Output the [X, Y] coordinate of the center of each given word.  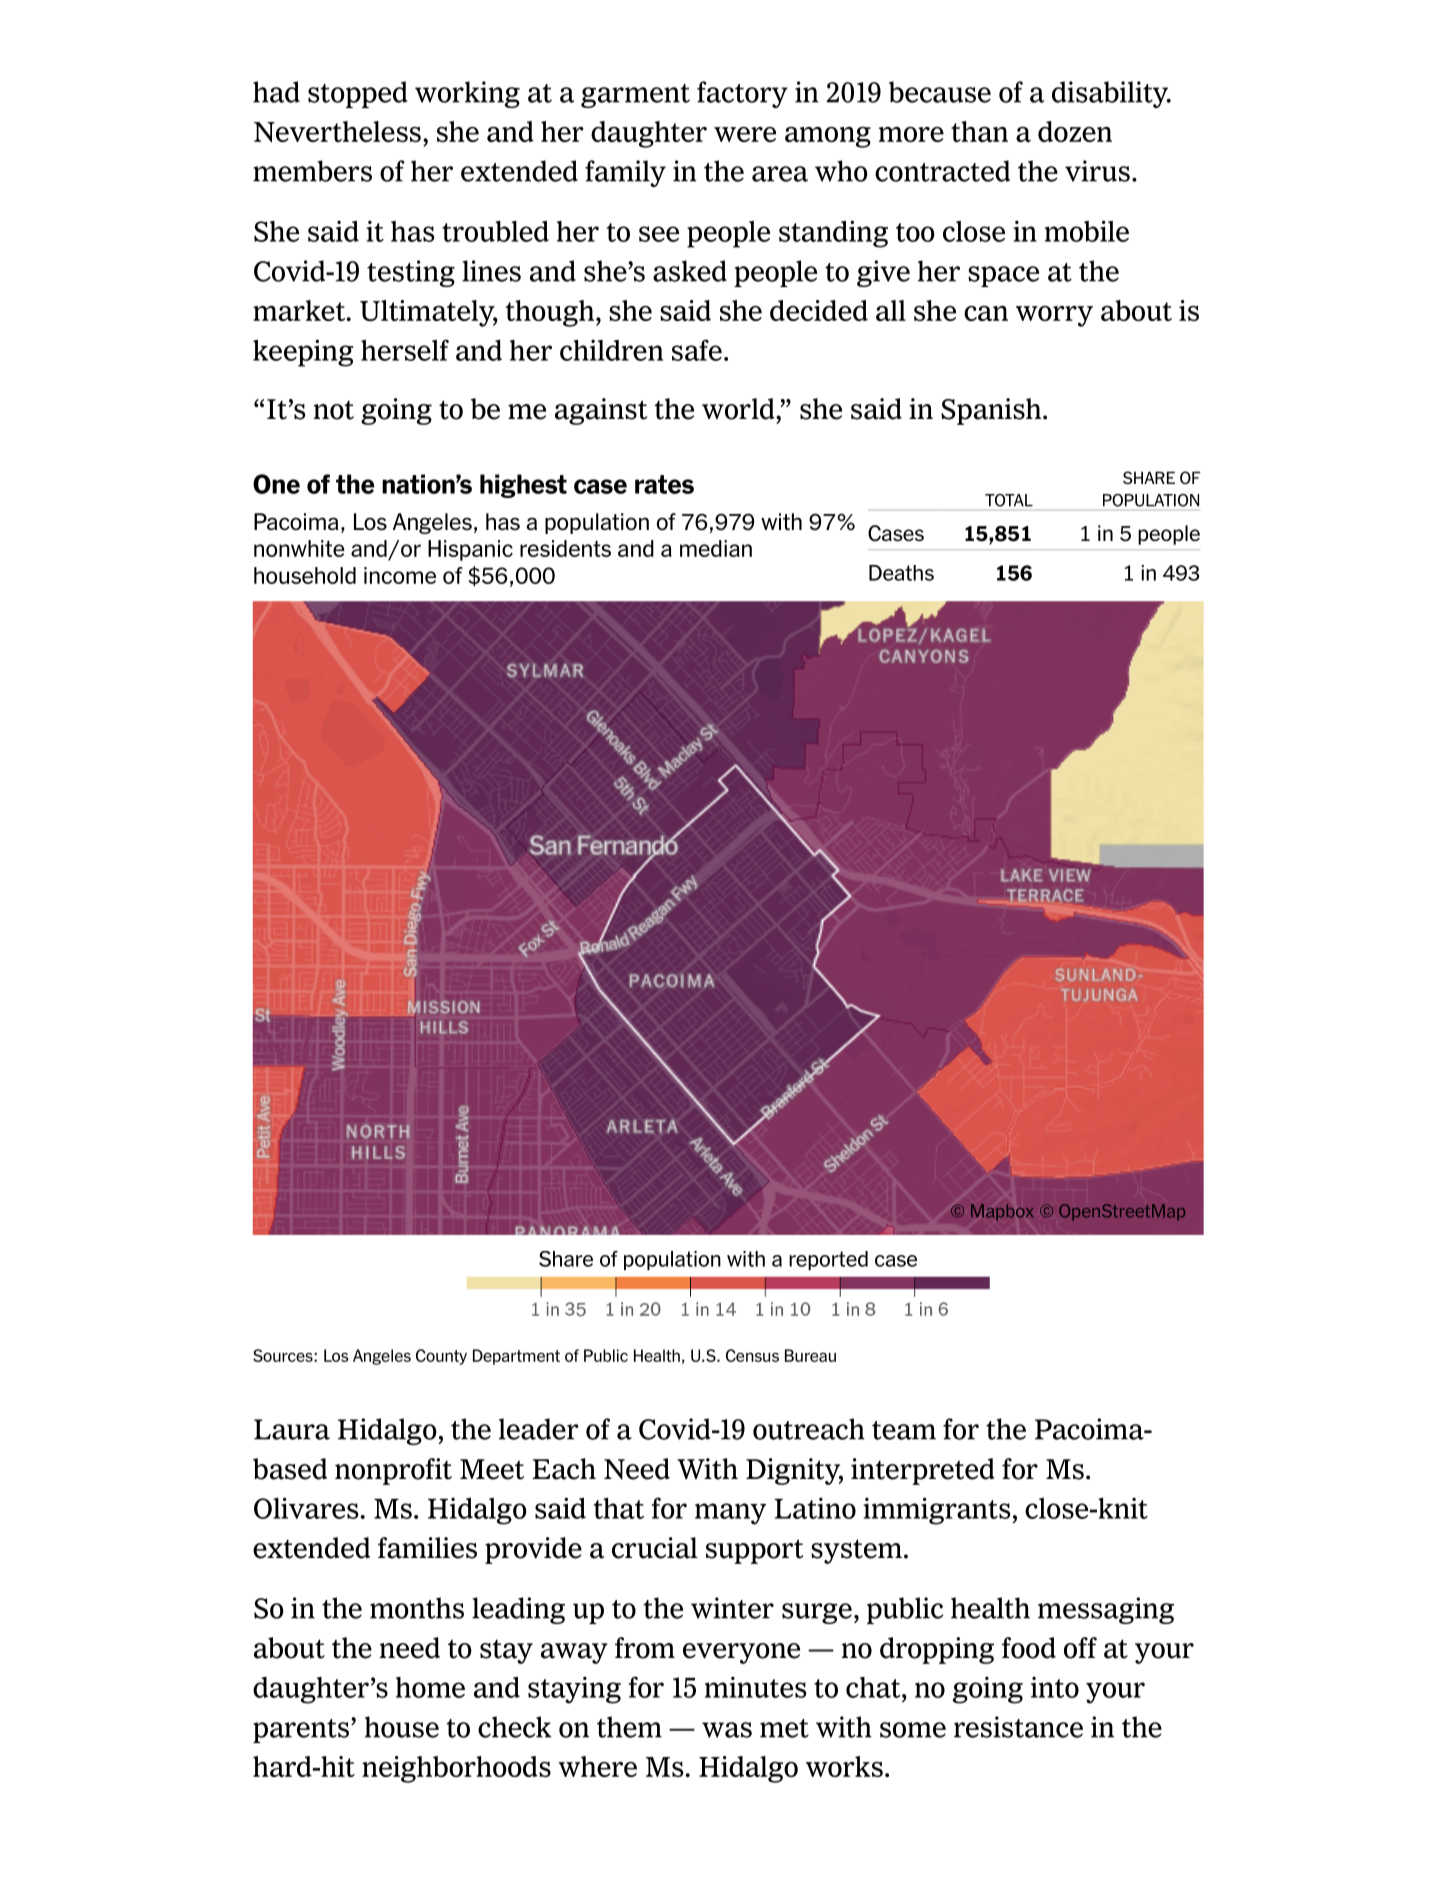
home [430, 1687]
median [716, 548]
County [441, 1357]
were [745, 134]
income [400, 575]
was [727, 1730]
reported [828, 1260]
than [979, 131]
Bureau [810, 1355]
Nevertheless [337, 131]
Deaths [901, 573]
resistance [1018, 1727]
